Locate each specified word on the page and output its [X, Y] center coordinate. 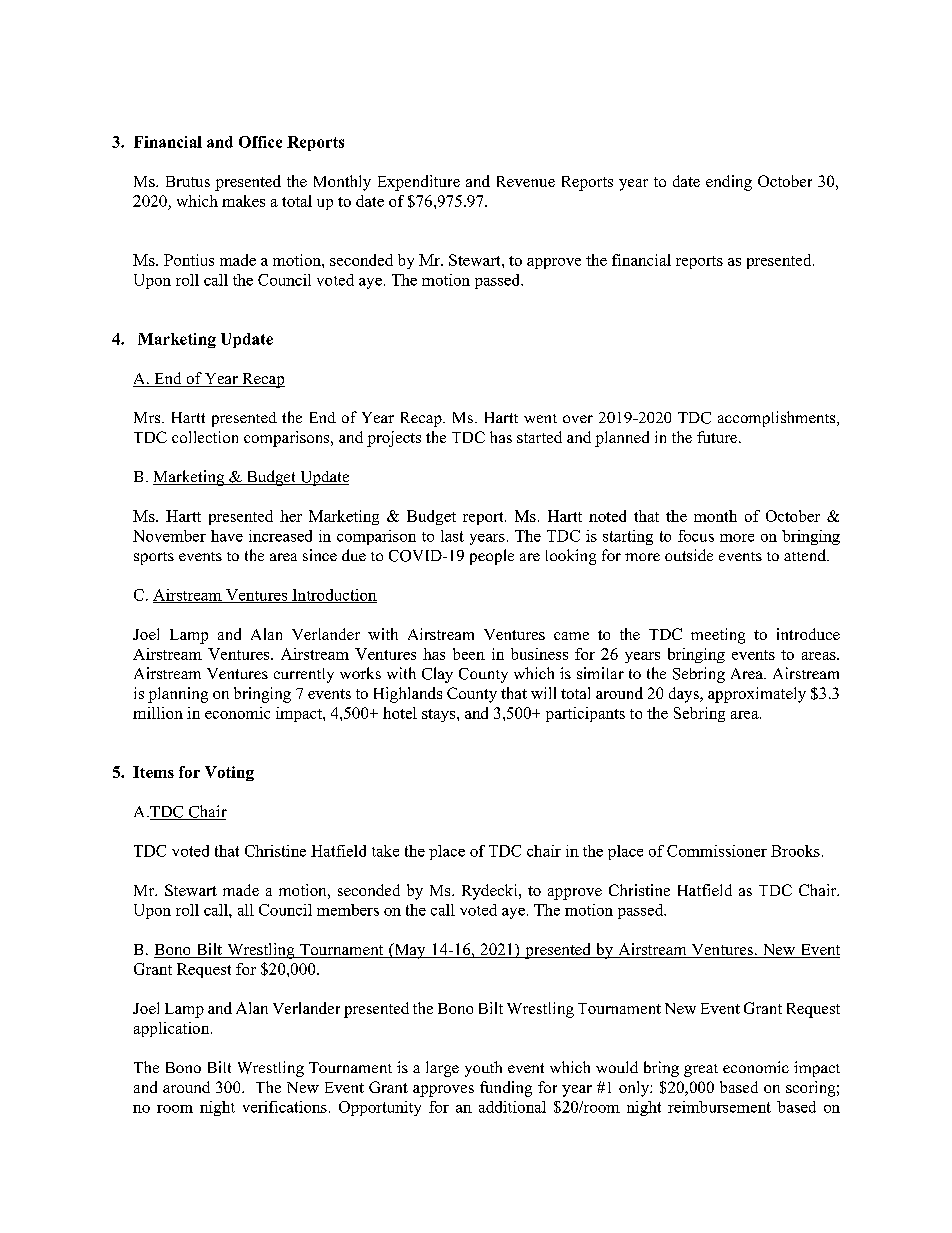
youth [483, 1069]
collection [205, 437]
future [717, 437]
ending [729, 183]
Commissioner [717, 851]
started [539, 437]
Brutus [188, 181]
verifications [285, 1107]
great [701, 1070]
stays [438, 715]
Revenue [526, 181]
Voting [229, 773]
